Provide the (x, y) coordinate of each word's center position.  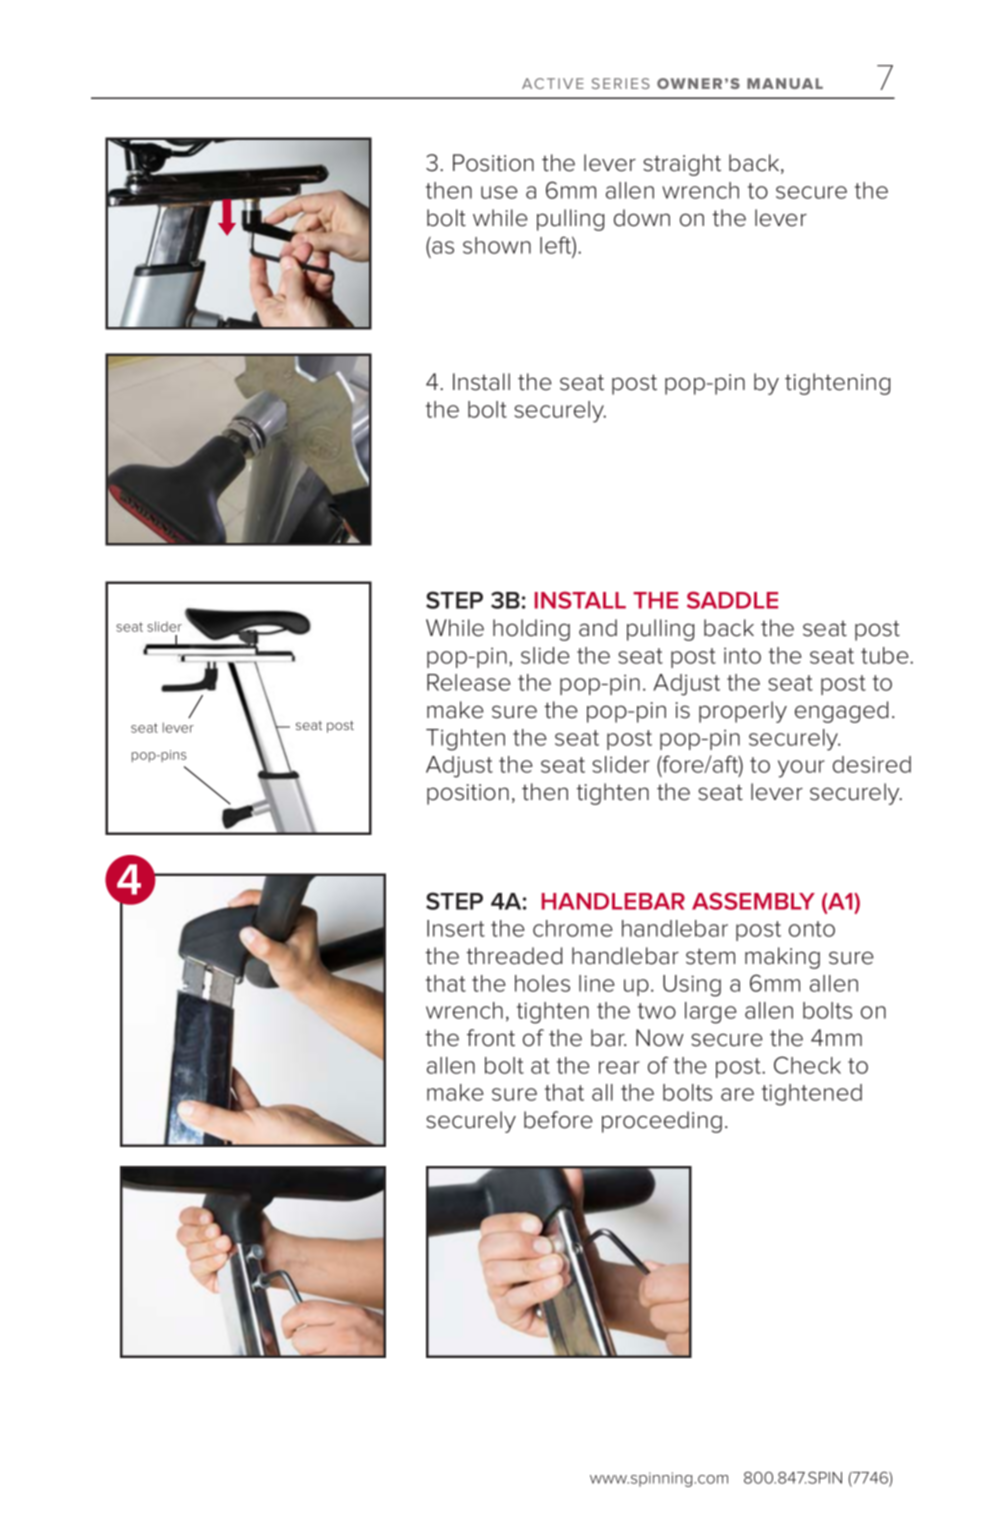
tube (886, 655)
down (642, 218)
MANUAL (785, 83)
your (801, 769)
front (491, 1038)
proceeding (662, 1122)
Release (469, 682)
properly (743, 712)
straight (682, 165)
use (499, 192)
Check (807, 1065)
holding (531, 630)
